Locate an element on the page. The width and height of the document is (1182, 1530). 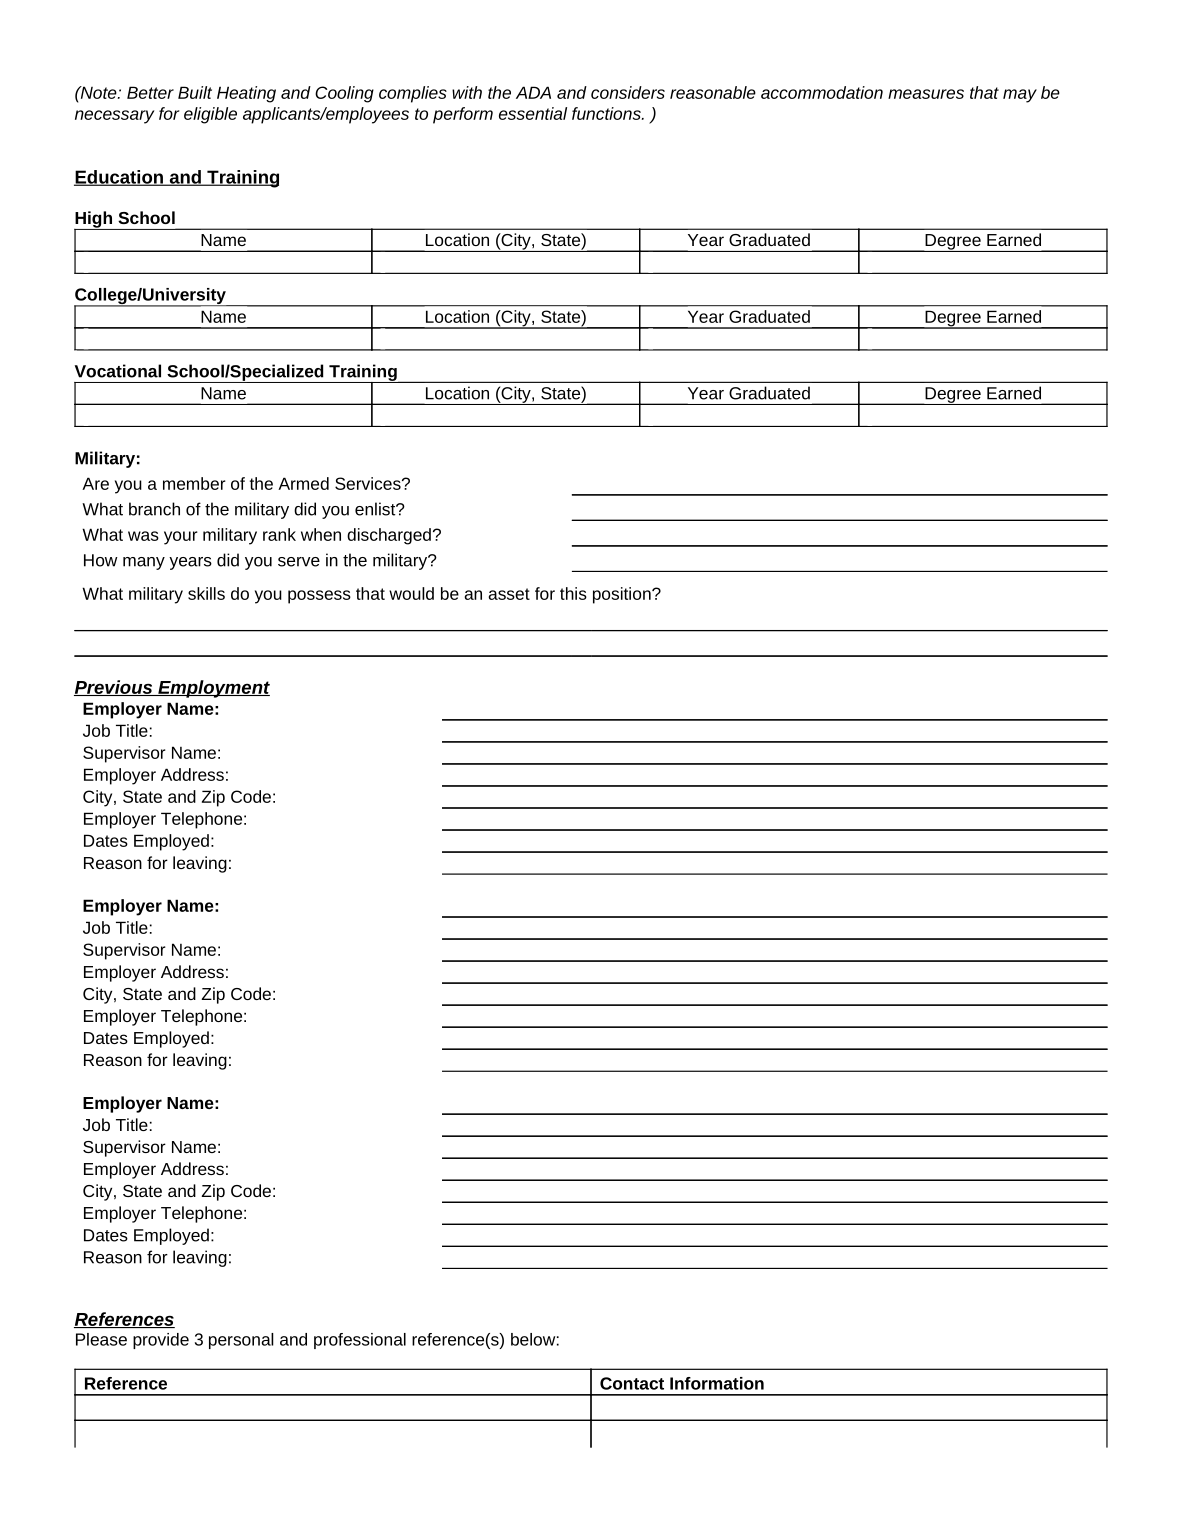
position is located at coordinates (623, 595).
